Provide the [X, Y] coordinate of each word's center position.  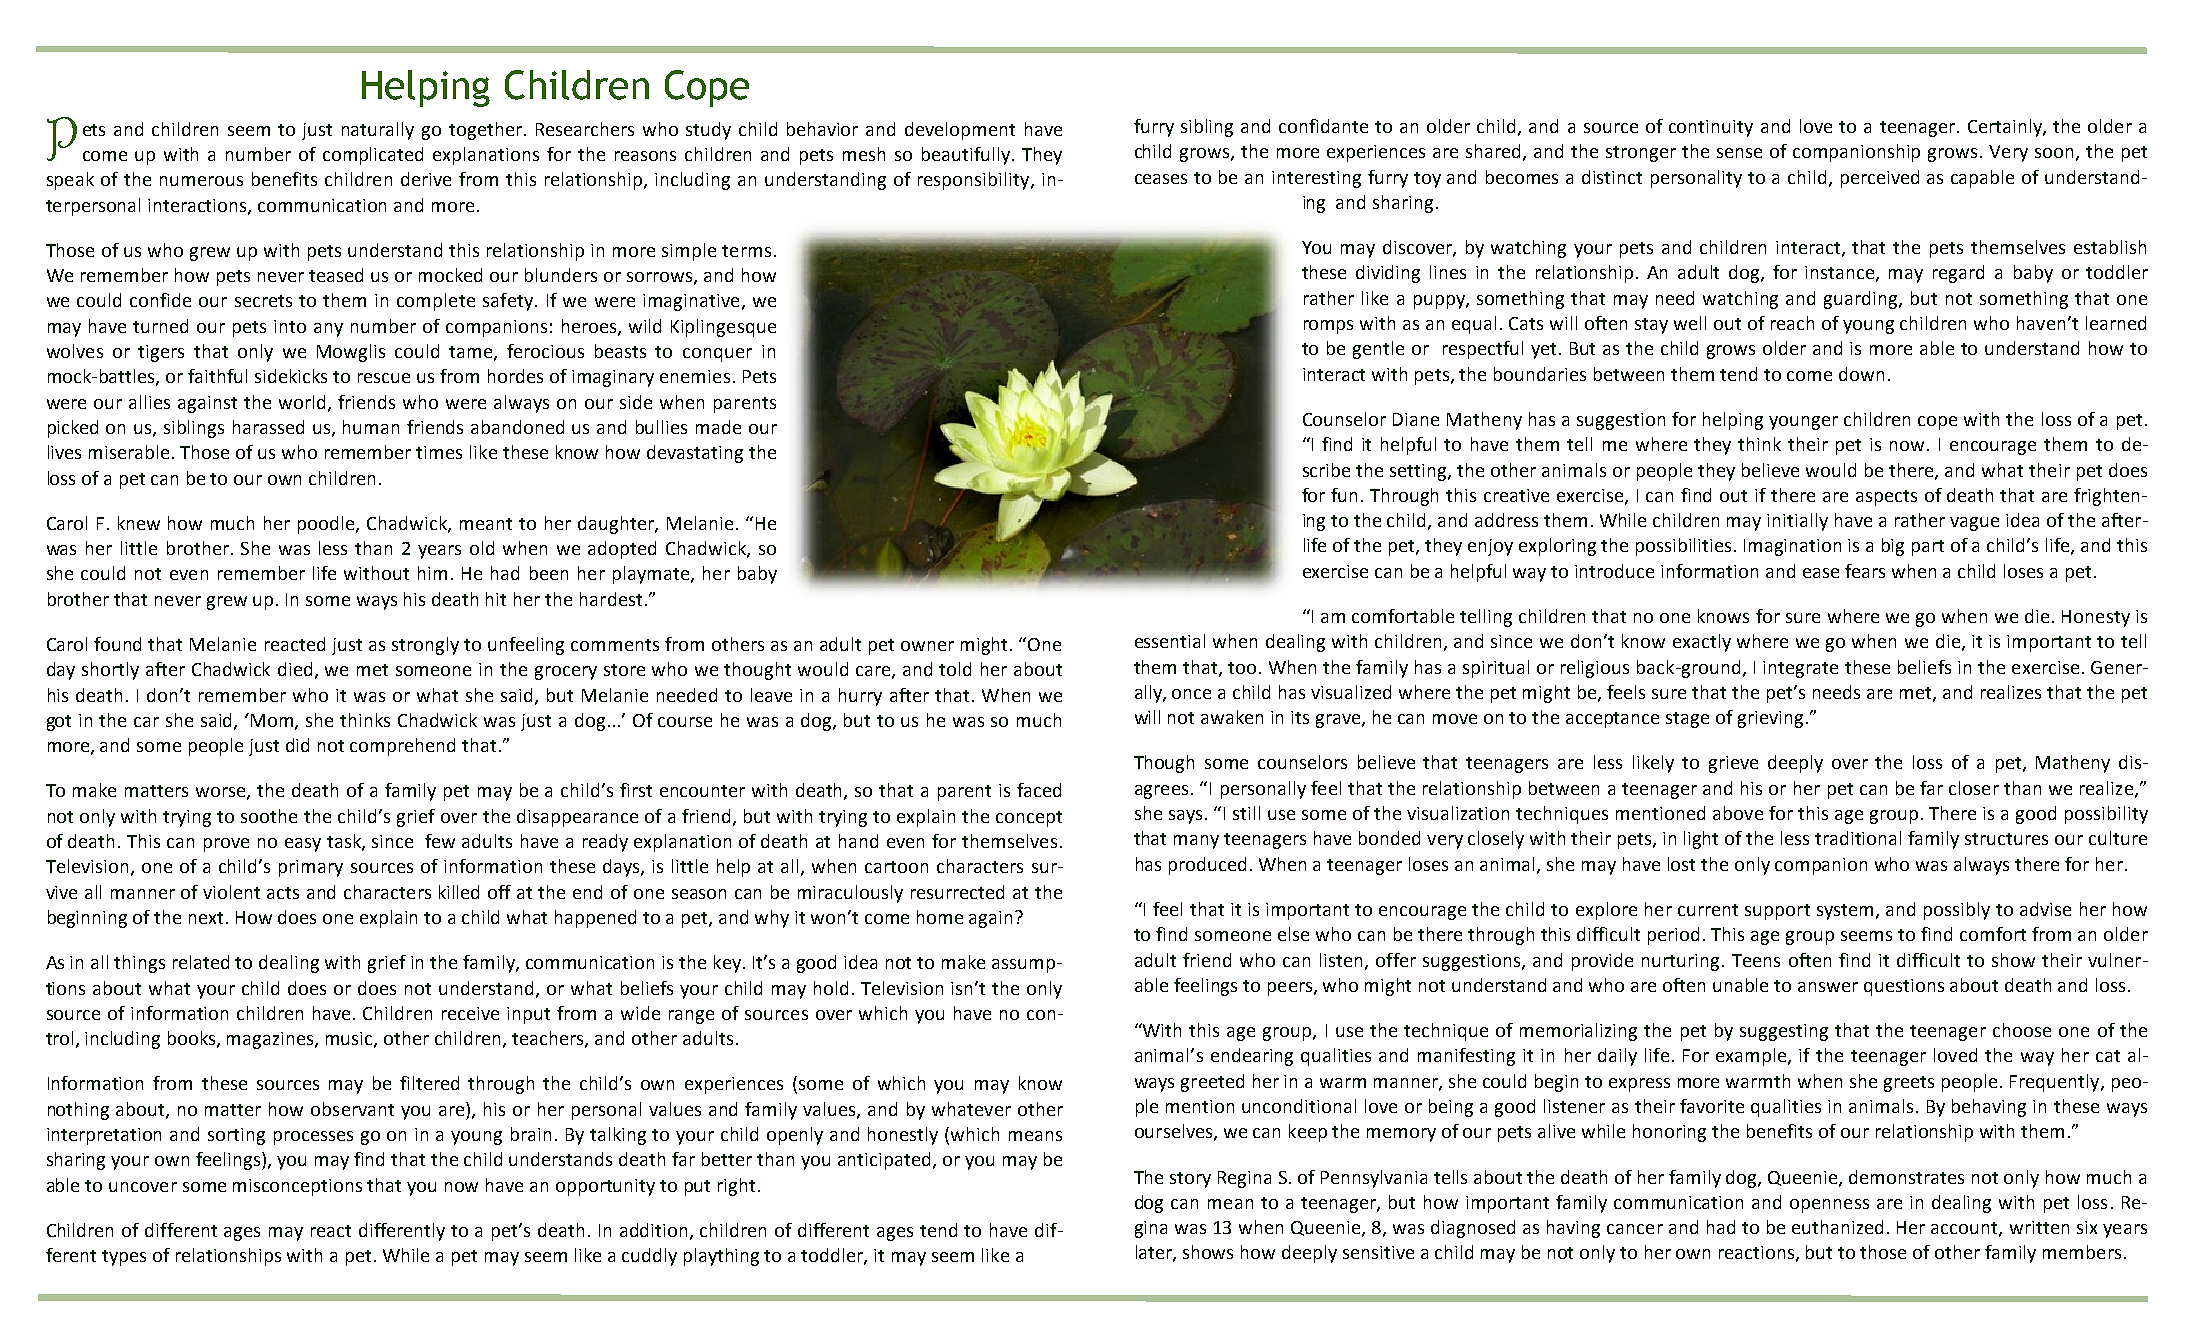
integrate [1800, 669]
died [295, 669]
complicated [373, 156]
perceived [1880, 179]
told [955, 669]
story [1190, 1180]
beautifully [966, 156]
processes [313, 1138]
